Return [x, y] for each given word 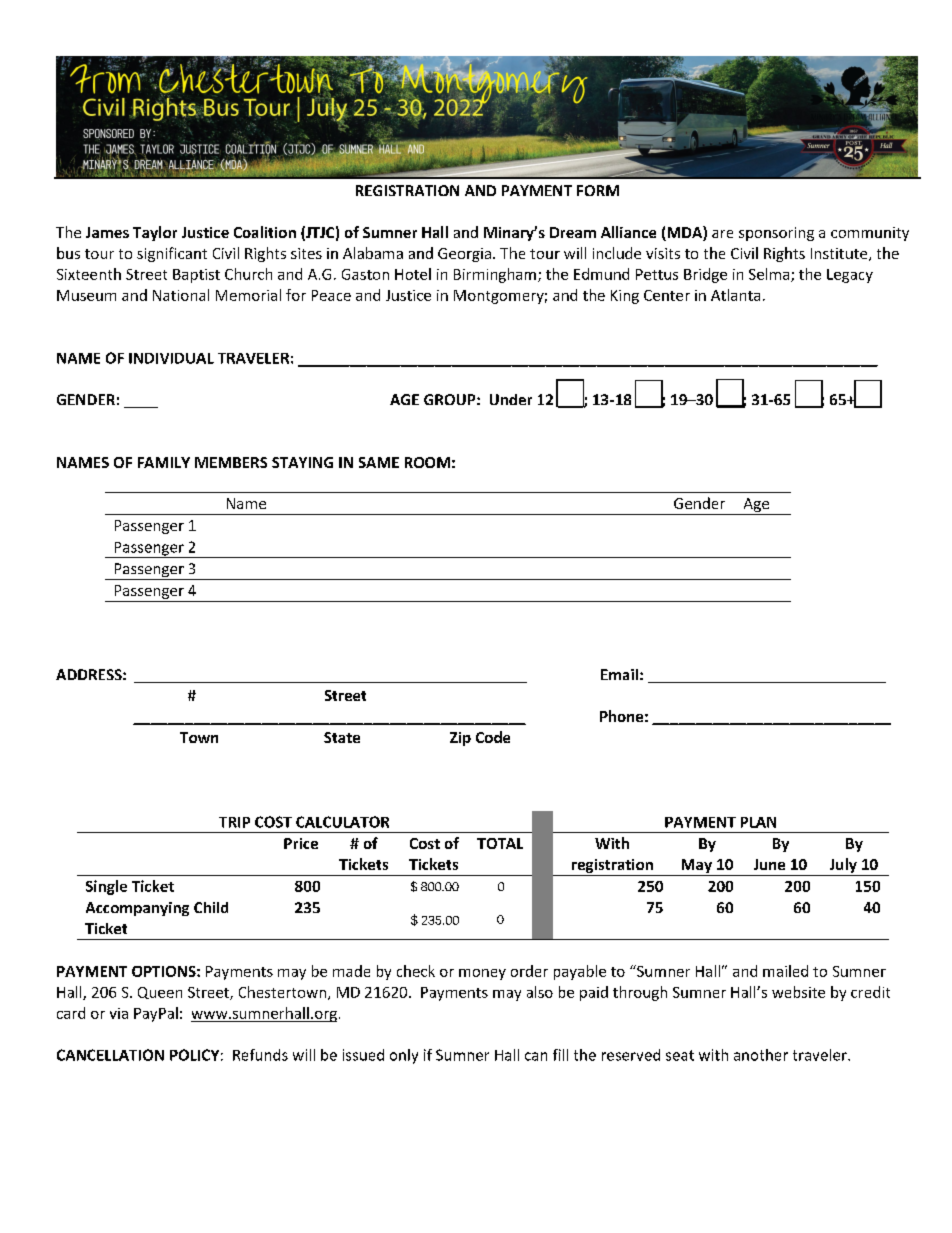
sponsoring [776, 234]
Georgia [464, 255]
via [119, 1013]
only [404, 1056]
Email [619, 674]
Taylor [155, 233]
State [342, 737]
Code [493, 737]
